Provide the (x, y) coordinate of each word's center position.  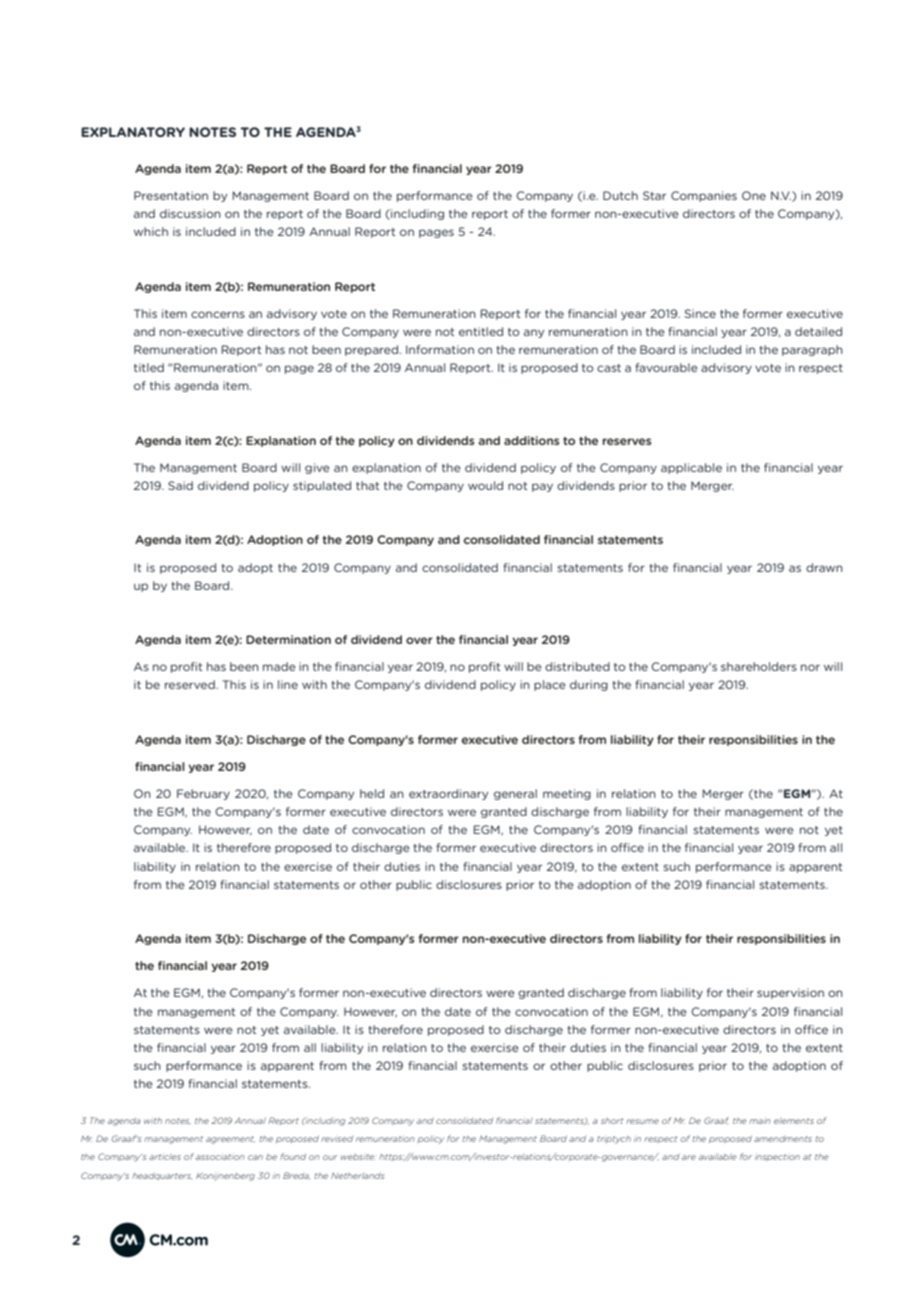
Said (180, 485)
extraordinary (448, 794)
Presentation (171, 195)
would (485, 485)
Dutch (620, 195)
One (754, 195)
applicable (691, 468)
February (203, 794)
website (358, 1157)
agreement (230, 1140)
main (760, 1121)
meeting (567, 794)
